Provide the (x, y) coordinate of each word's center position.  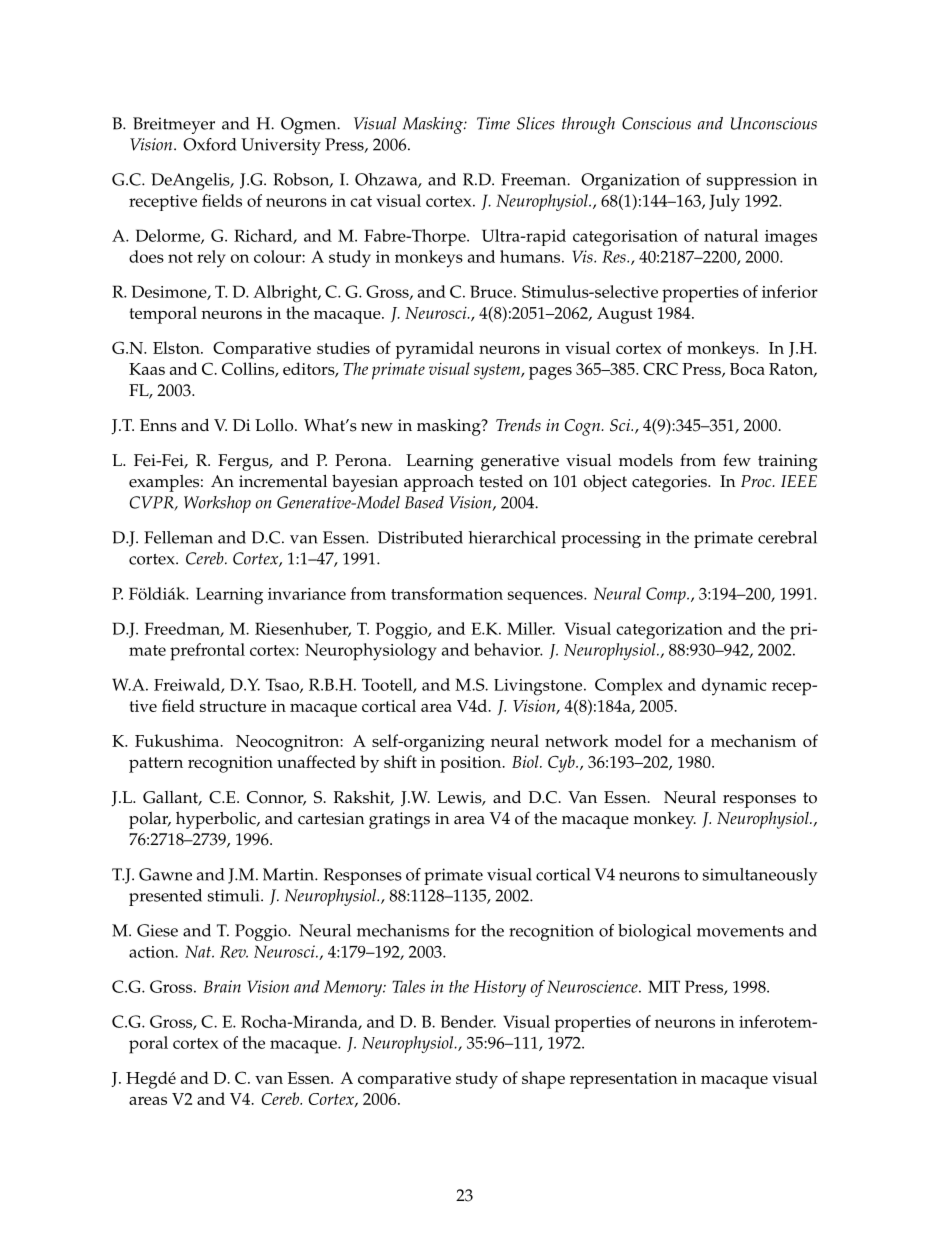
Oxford (209, 144)
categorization (669, 631)
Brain (222, 986)
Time (493, 123)
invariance (307, 594)
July (724, 203)
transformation (447, 593)
